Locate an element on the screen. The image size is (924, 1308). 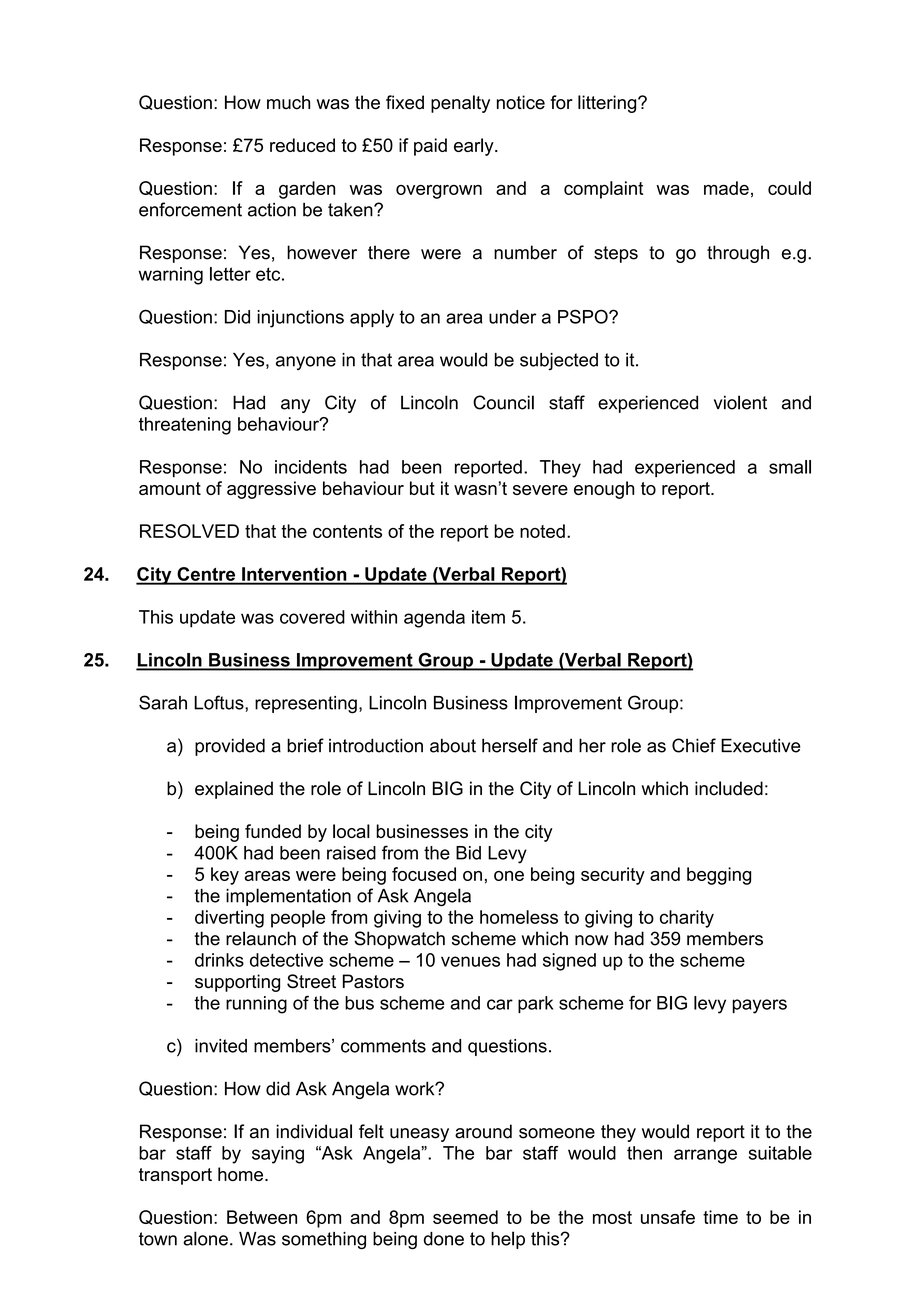
much is located at coordinates (288, 102).
